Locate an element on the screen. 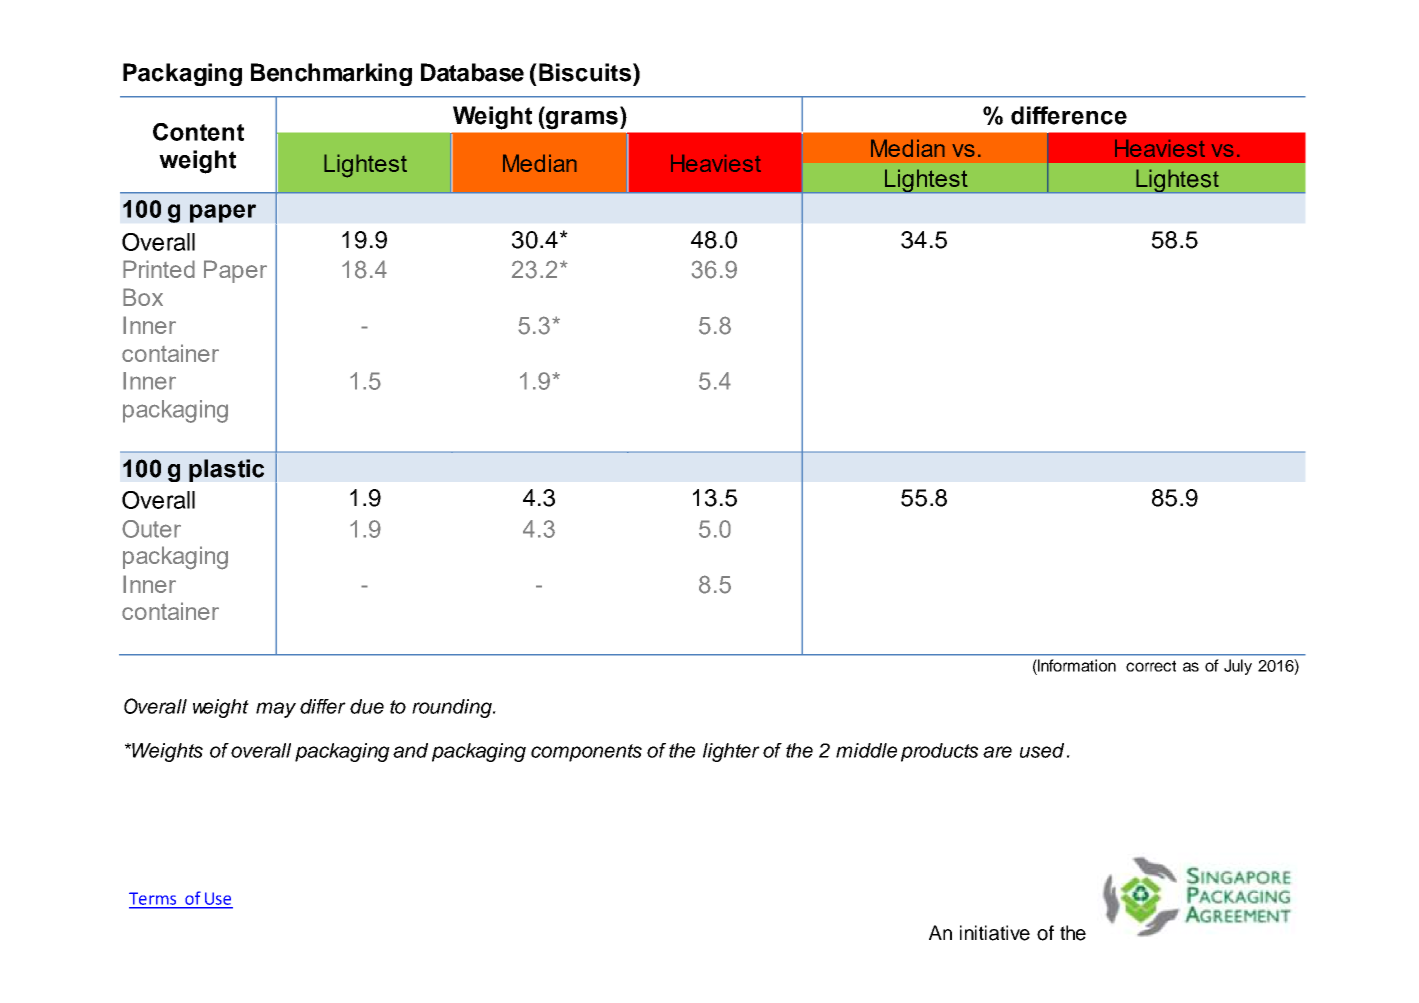 Image resolution: width=1419 pixels, height=1003 pixels. are is located at coordinates (997, 752).
